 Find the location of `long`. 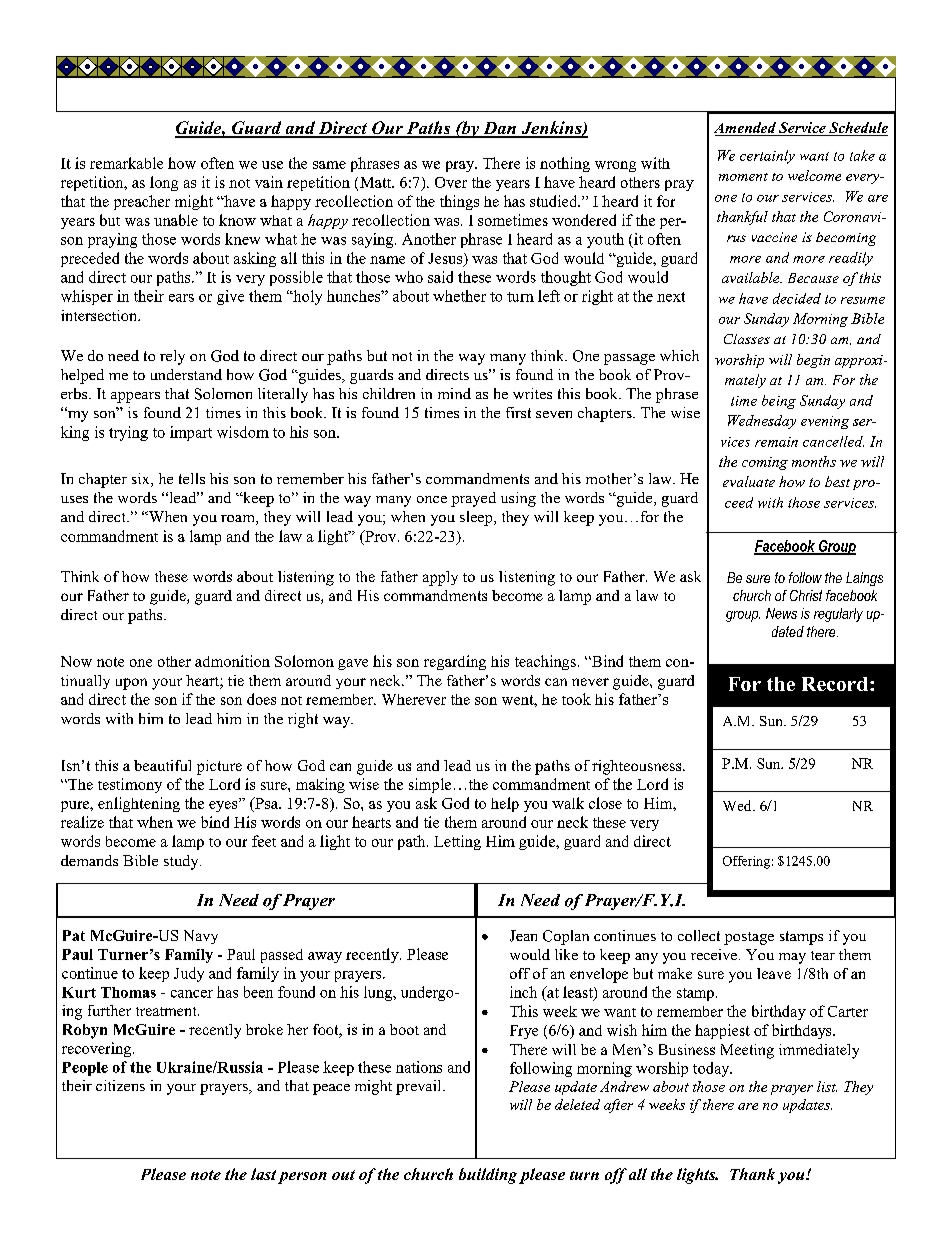

long is located at coordinates (164, 183).
